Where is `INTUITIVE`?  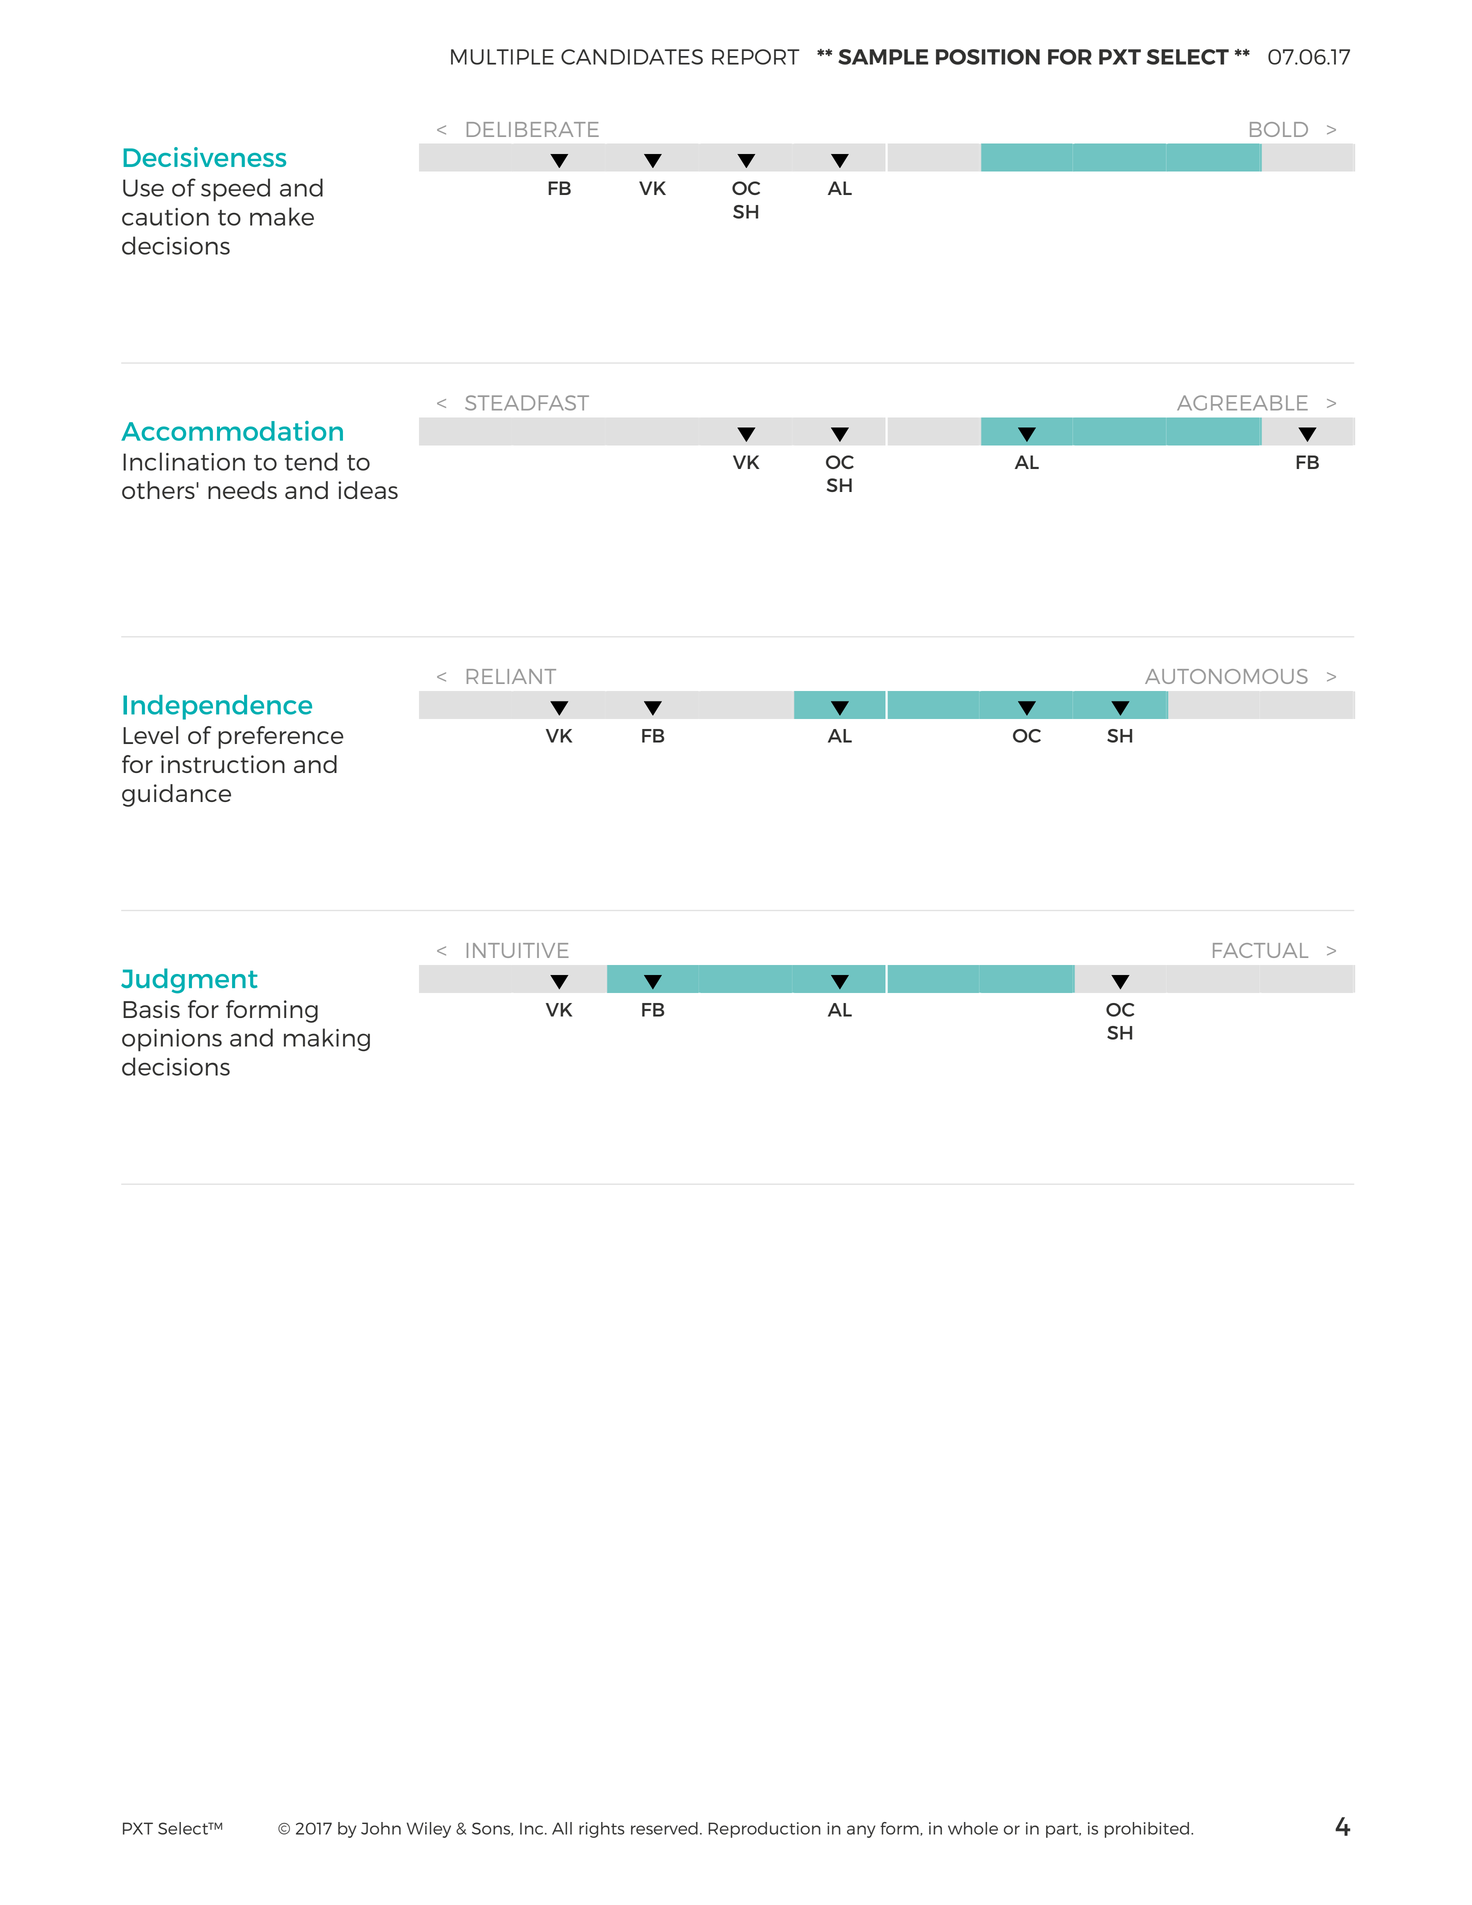 INTUITIVE is located at coordinates (518, 950).
